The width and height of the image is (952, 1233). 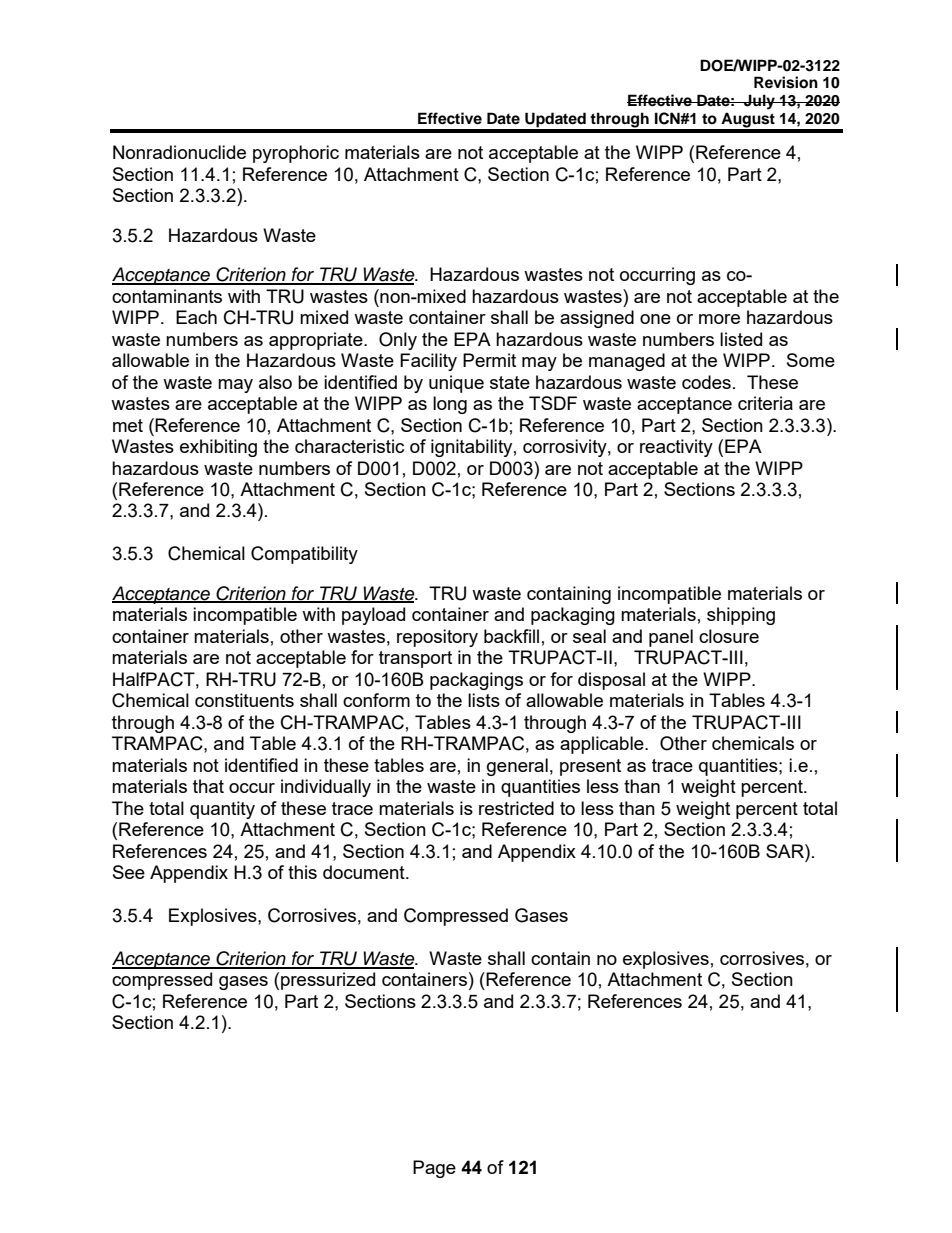 I want to click on closure, so click(x=729, y=636).
